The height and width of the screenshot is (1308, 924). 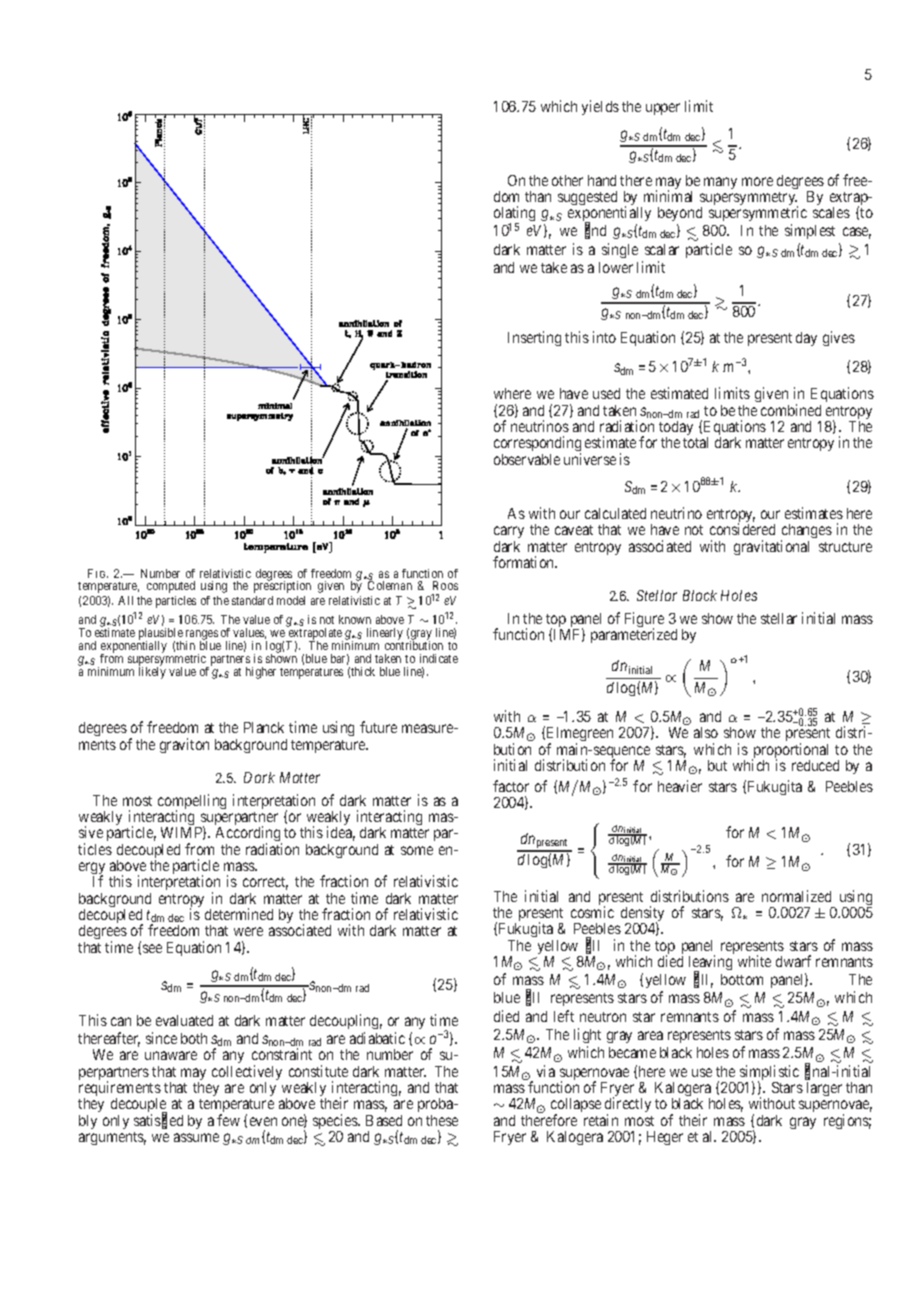 I want to click on yields, so click(x=600, y=107).
